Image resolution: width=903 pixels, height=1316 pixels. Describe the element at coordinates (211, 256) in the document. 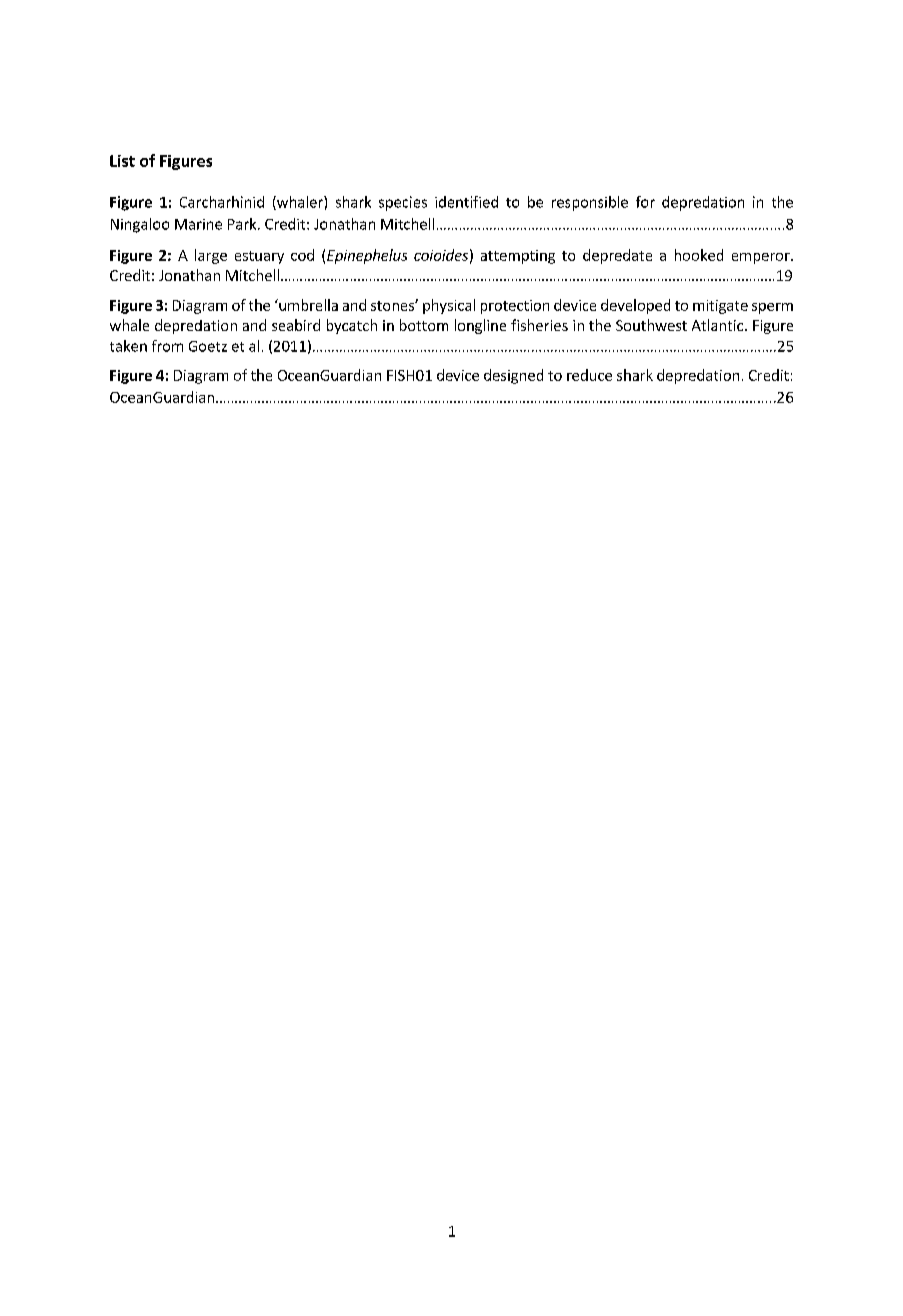

I see `large` at that location.
